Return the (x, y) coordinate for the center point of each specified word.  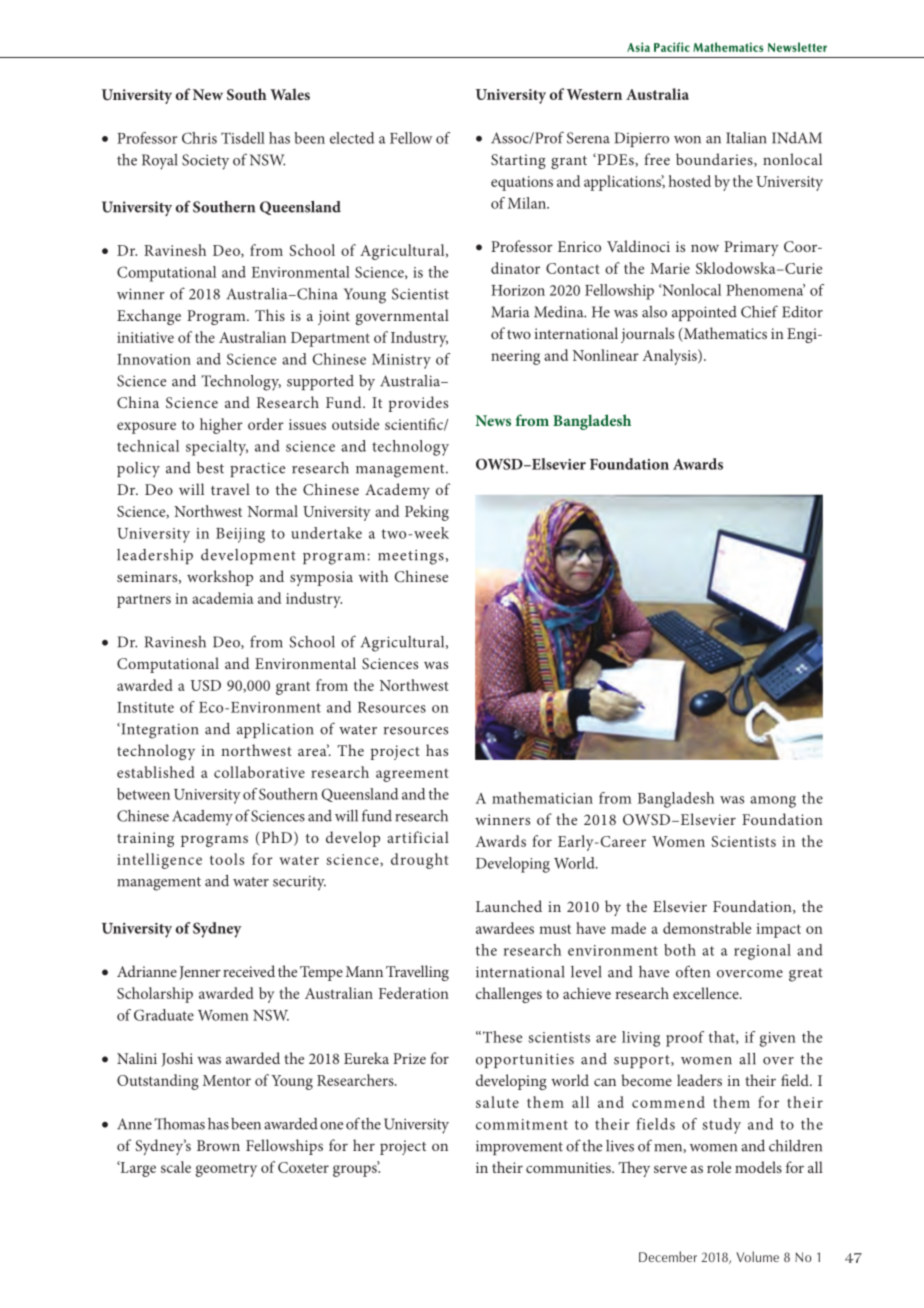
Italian (746, 138)
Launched (509, 906)
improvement (519, 1147)
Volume (757, 1256)
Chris (199, 138)
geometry (226, 1170)
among (773, 802)
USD (205, 685)
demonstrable (707, 928)
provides (418, 404)
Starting (518, 161)
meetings (411, 557)
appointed (704, 313)
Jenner (200, 973)
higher (221, 426)
